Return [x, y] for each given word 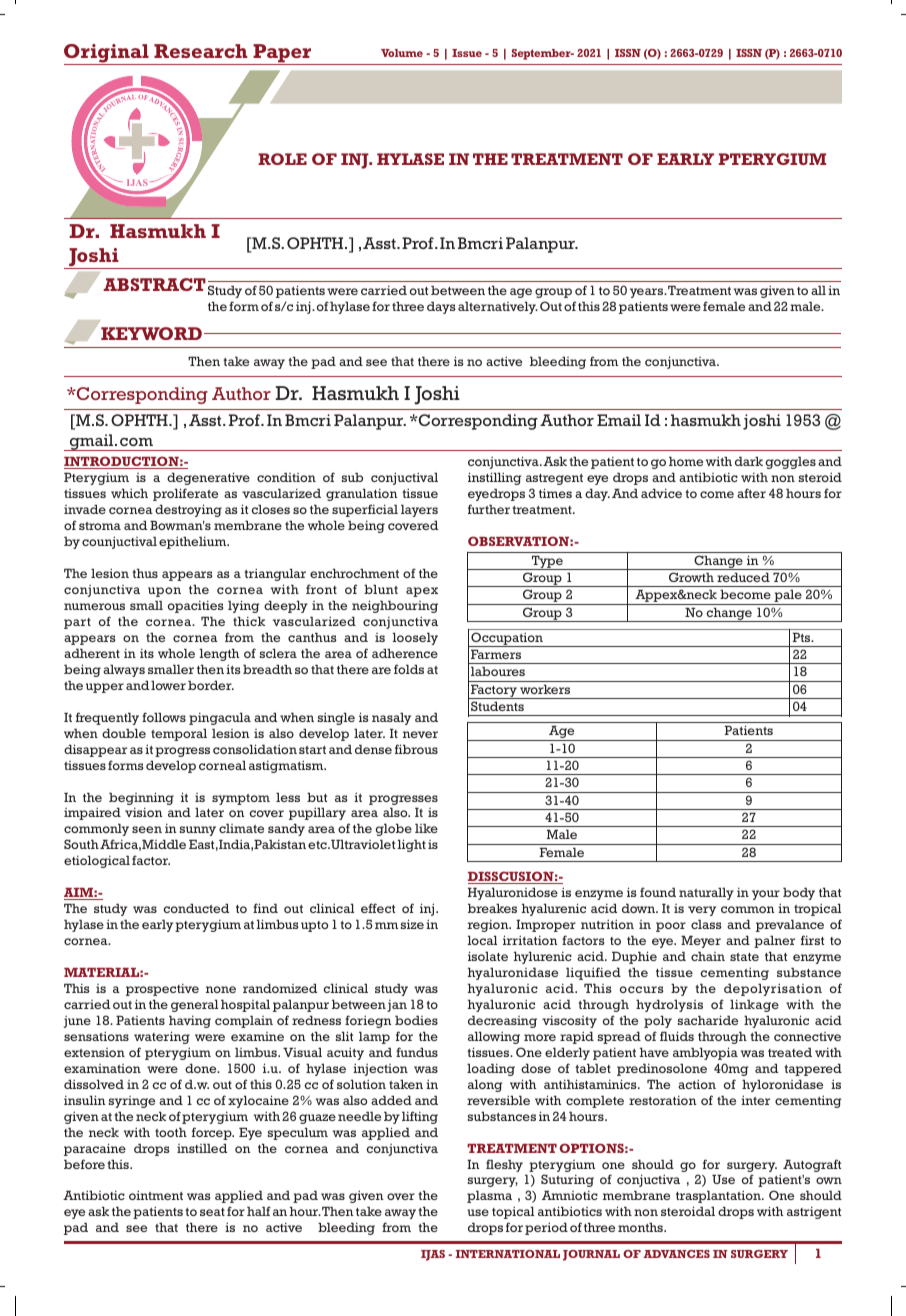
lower [168, 685]
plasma [489, 1196]
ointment [156, 1195]
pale [788, 597]
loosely [415, 638]
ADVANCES [676, 1254]
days [441, 307]
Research [201, 51]
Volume [402, 53]
